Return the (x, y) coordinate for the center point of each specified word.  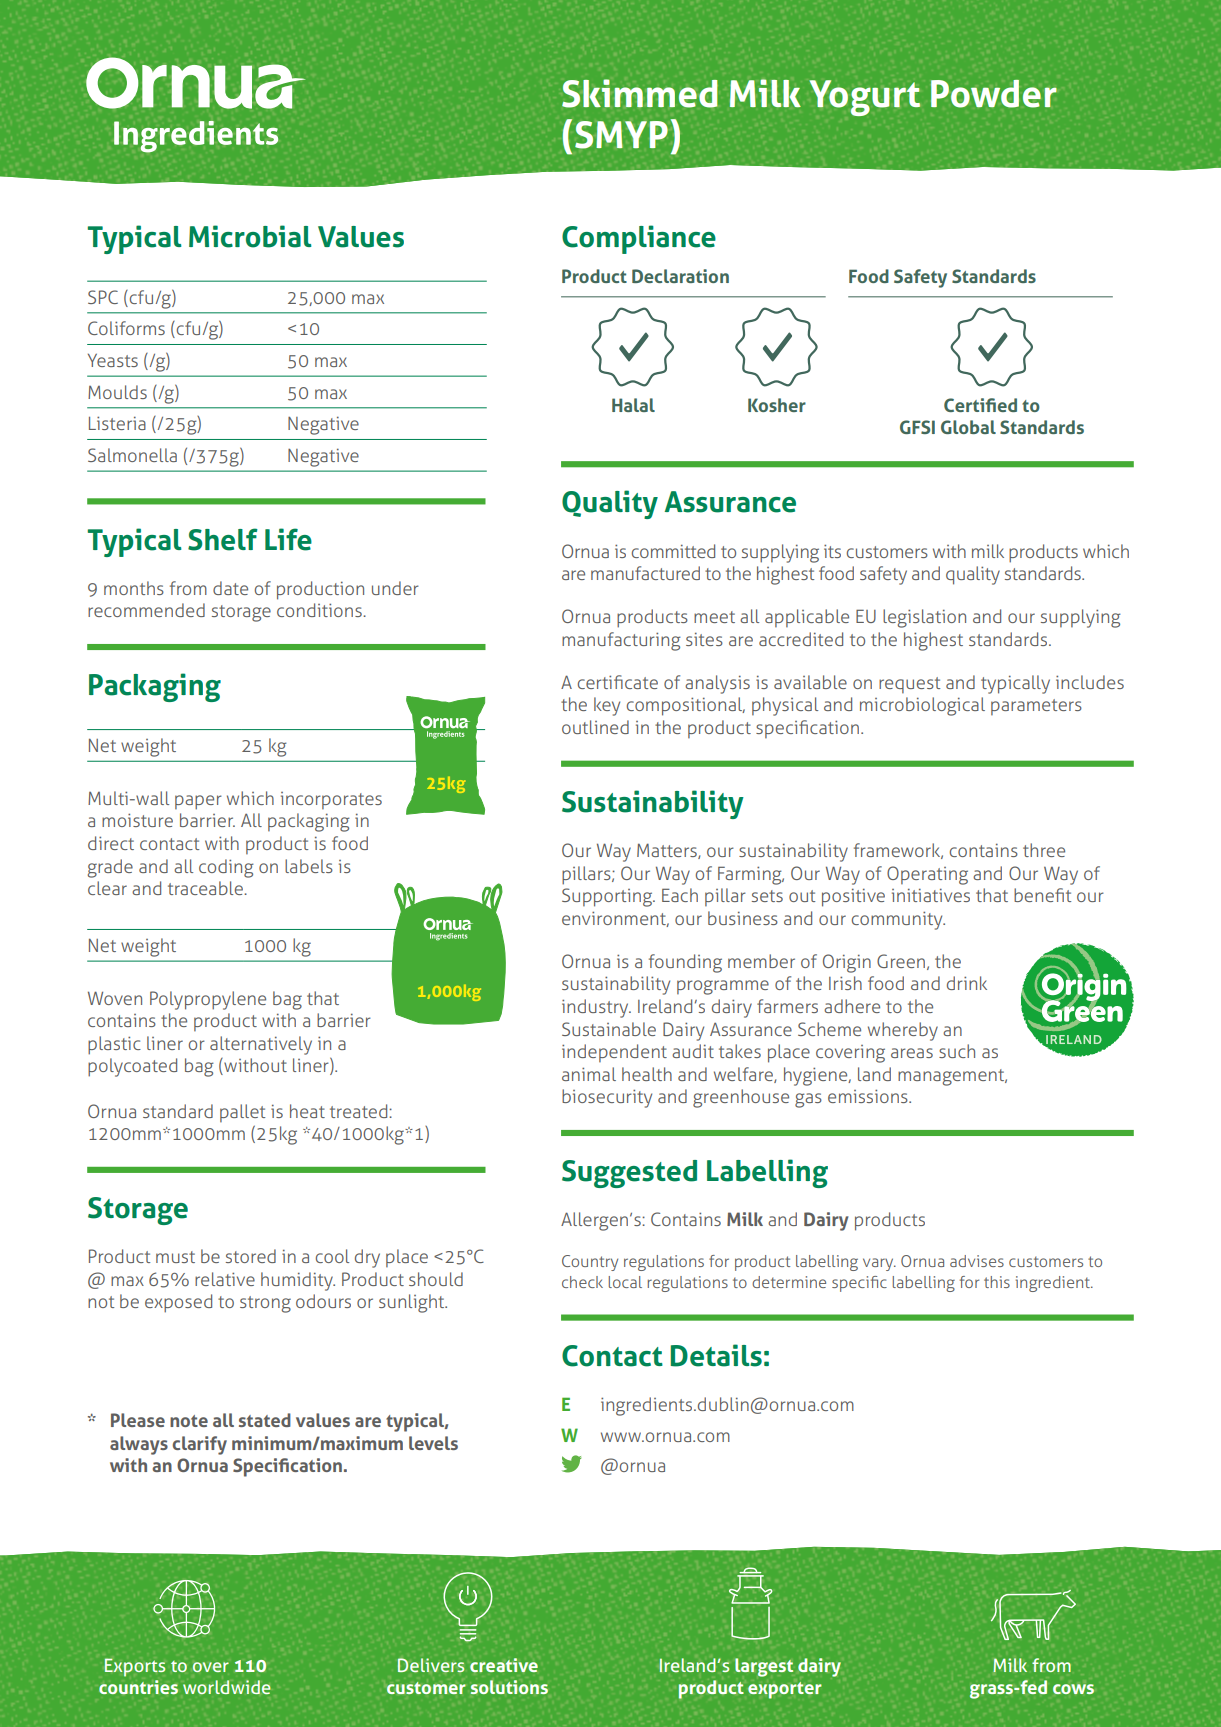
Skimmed (640, 93)
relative (225, 1279)
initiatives (931, 895)
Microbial (250, 236)
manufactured (645, 573)
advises (977, 1261)
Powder (994, 94)
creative (504, 1665)
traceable (206, 888)
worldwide (227, 1687)
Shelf (223, 539)
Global (968, 427)
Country (590, 1263)
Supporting (608, 897)
